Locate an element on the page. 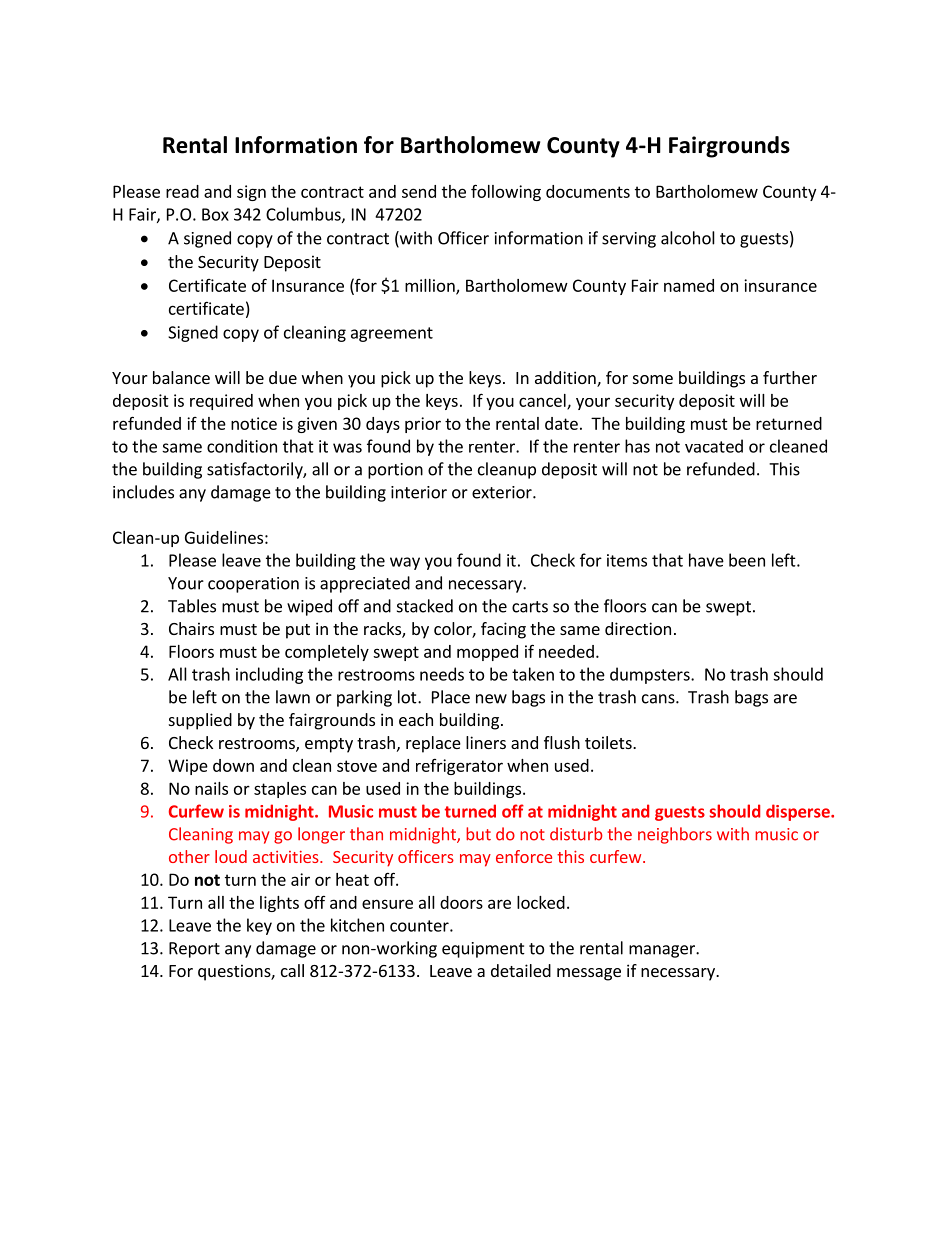 The height and width of the page is (1233, 952). Report is located at coordinates (194, 950).
